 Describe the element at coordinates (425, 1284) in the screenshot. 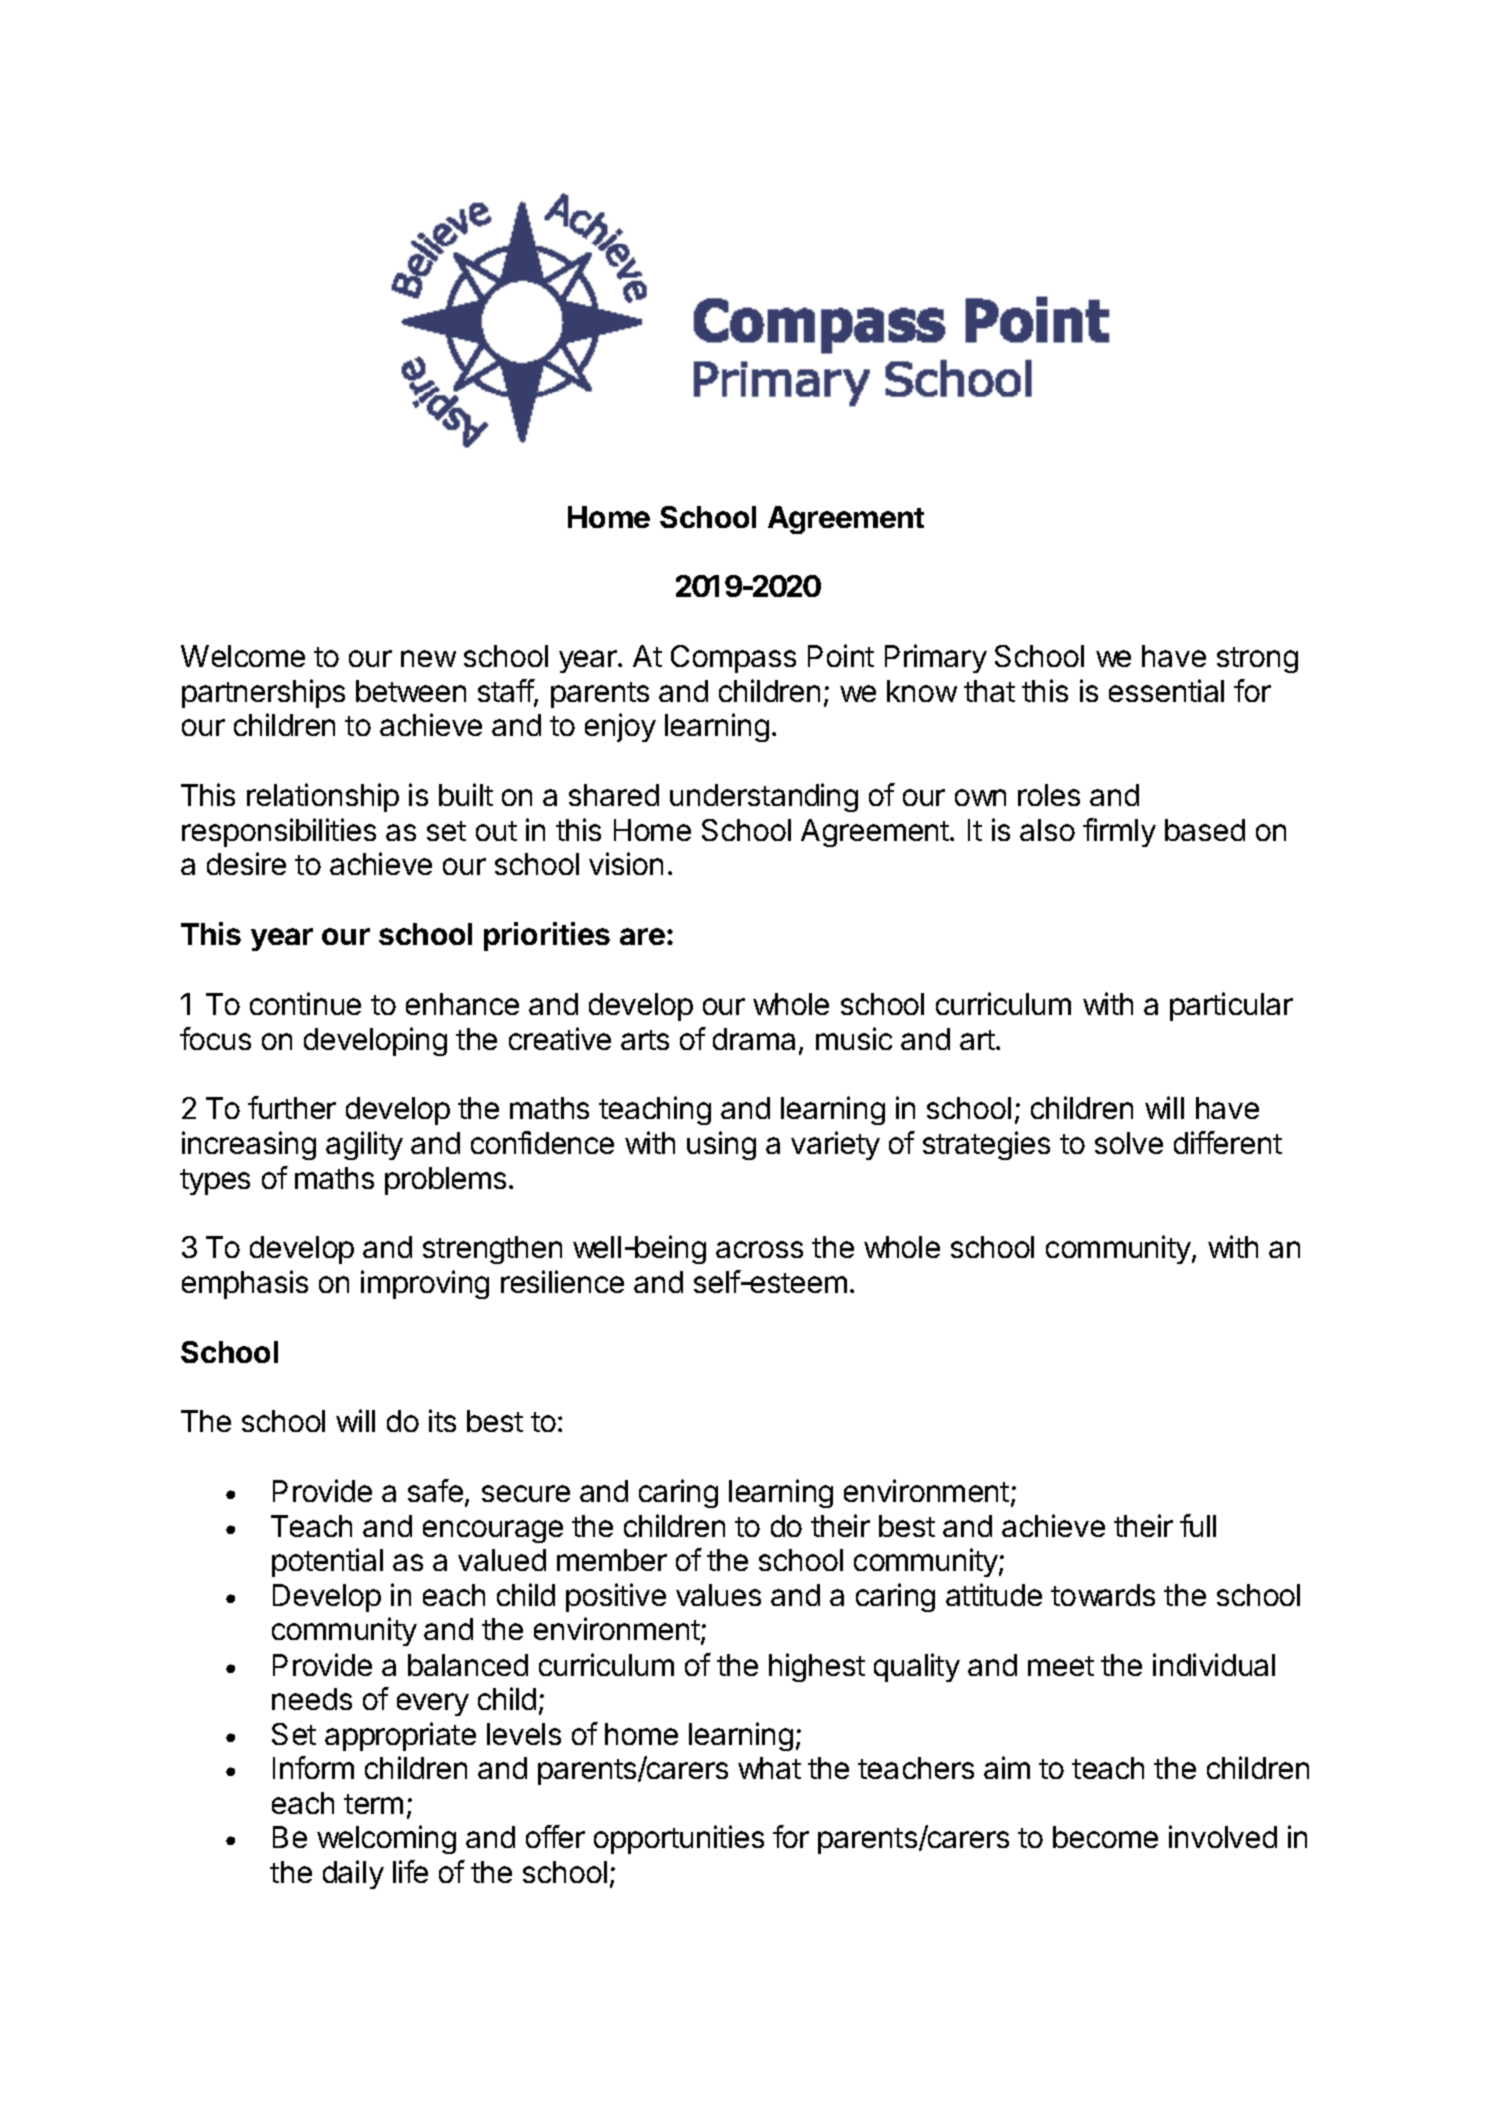

I see `improving` at that location.
